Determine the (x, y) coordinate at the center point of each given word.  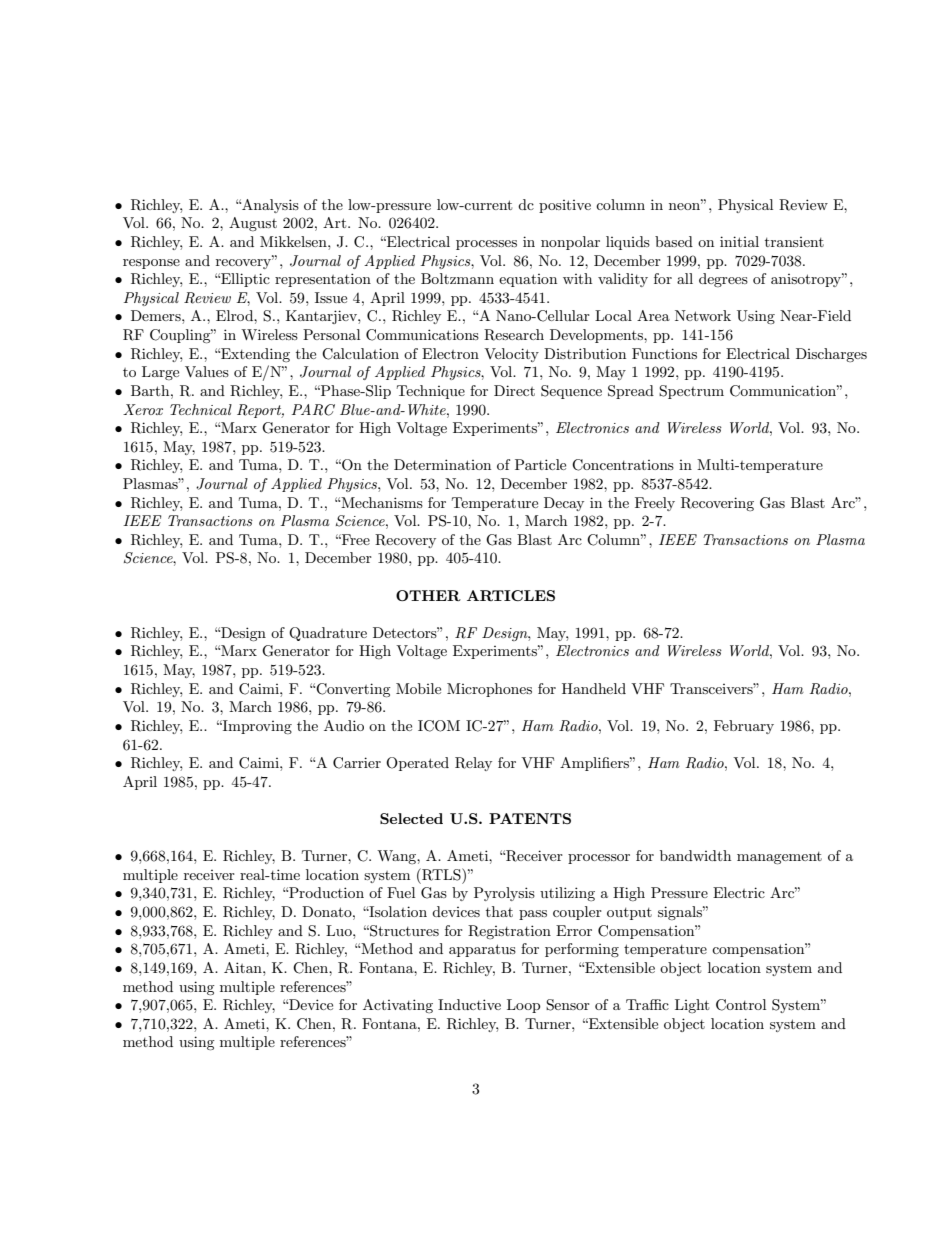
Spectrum (691, 392)
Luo (340, 930)
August (253, 224)
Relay (473, 764)
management (779, 858)
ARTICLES (511, 595)
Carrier (357, 763)
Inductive (469, 1004)
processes (486, 245)
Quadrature (328, 634)
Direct (514, 390)
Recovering (717, 504)
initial (739, 241)
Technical (201, 409)
